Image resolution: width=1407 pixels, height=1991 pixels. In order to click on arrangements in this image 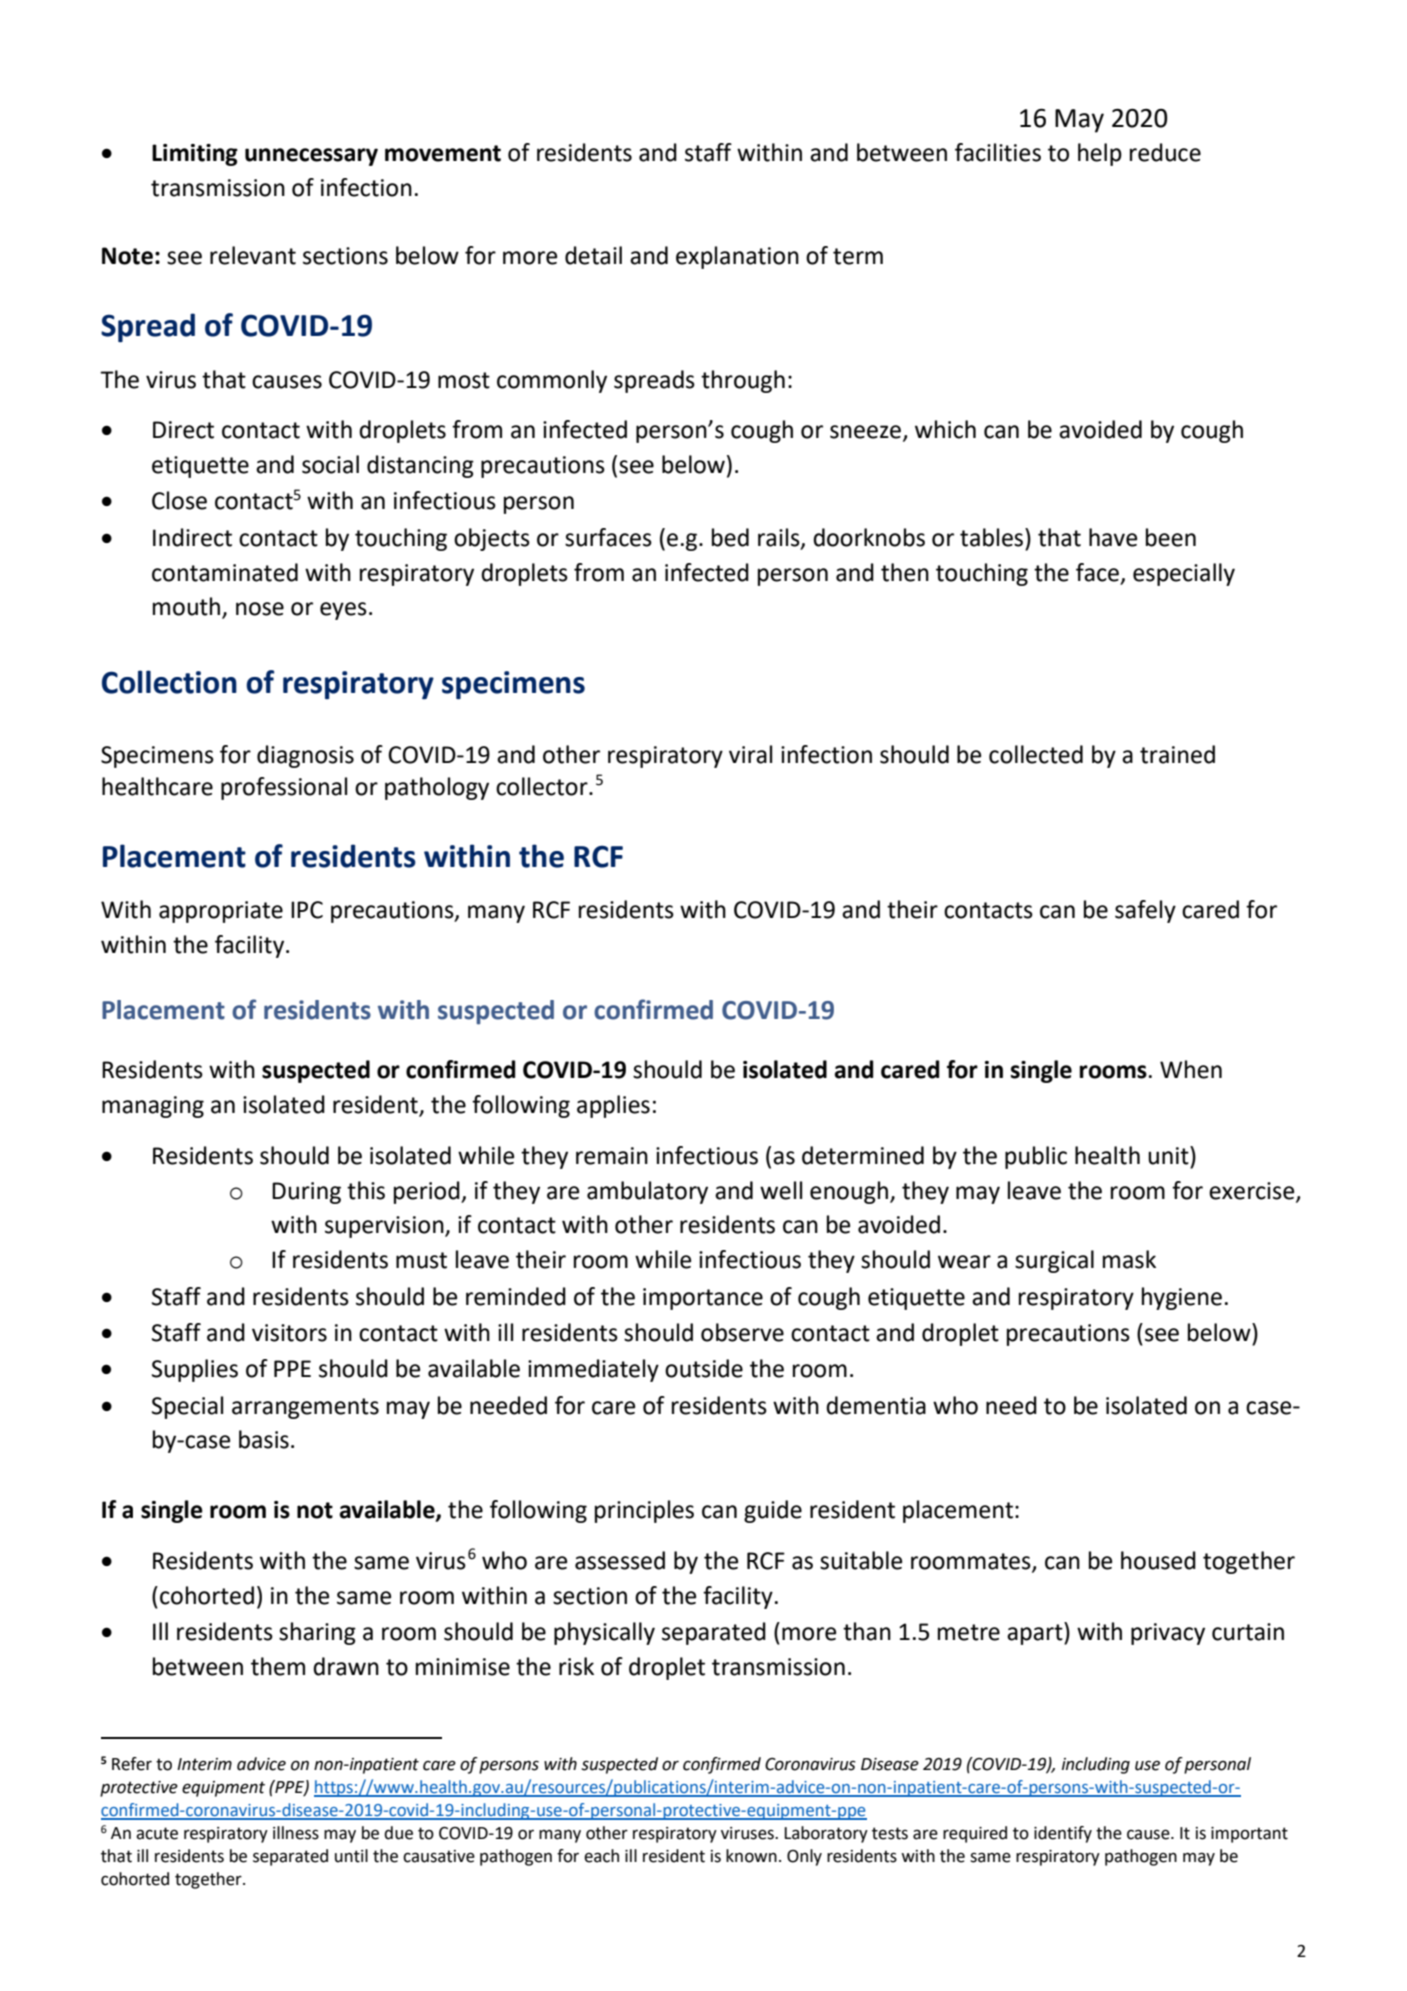, I will do `click(305, 1408)`.
